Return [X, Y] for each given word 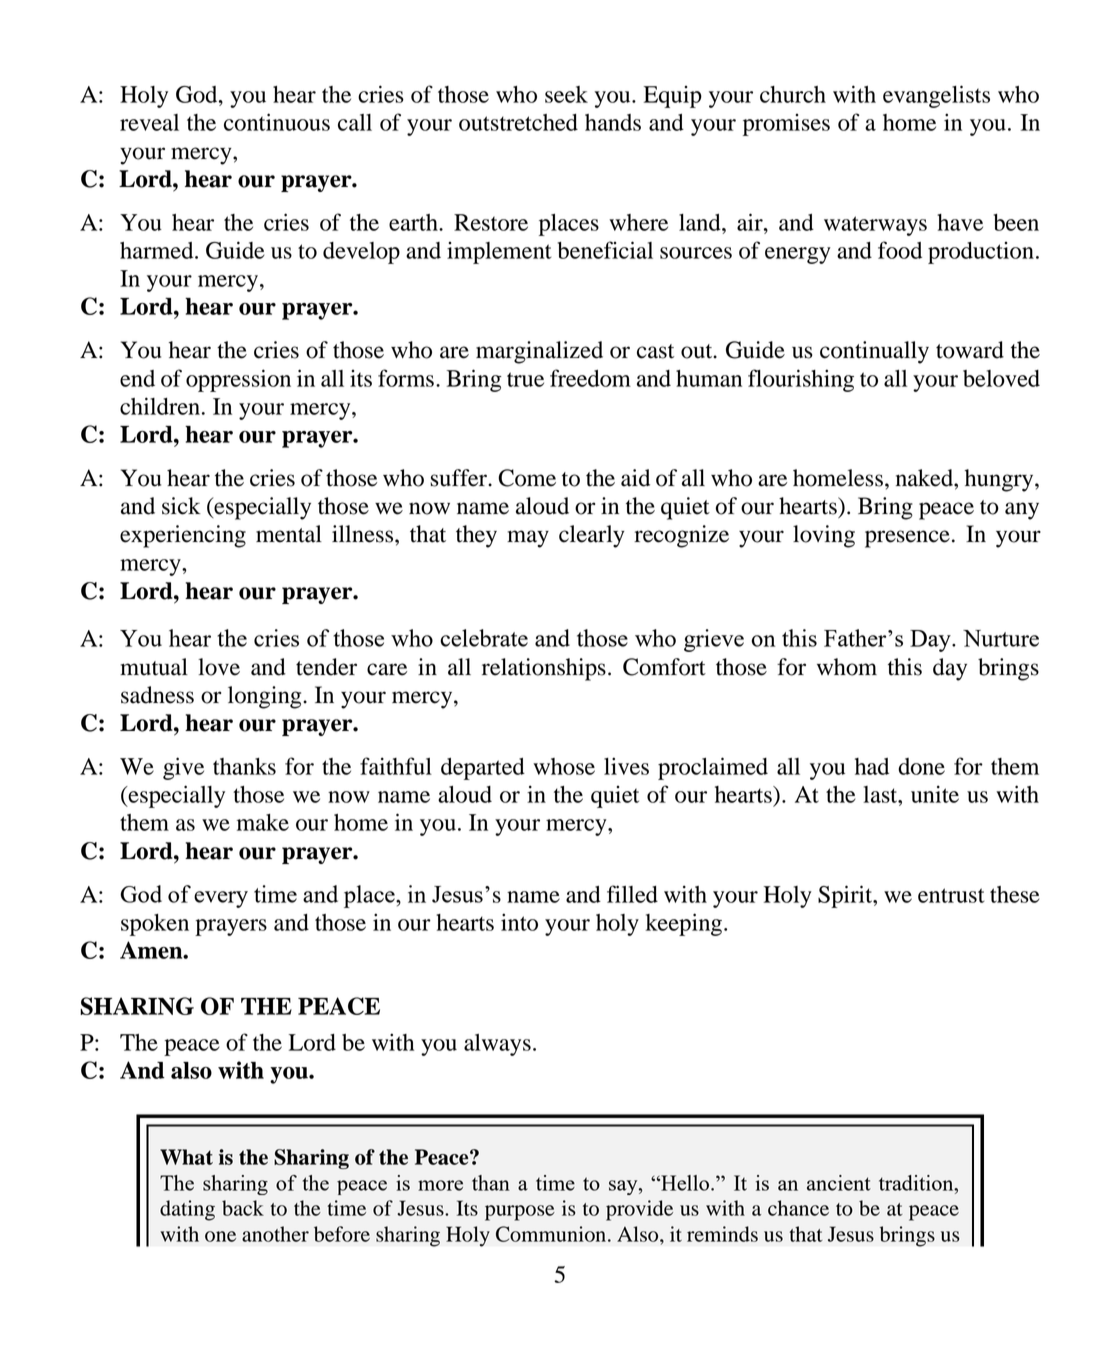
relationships [544, 669]
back [243, 1208]
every [221, 899]
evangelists [936, 96]
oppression [238, 380]
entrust [951, 895]
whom [847, 667]
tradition [917, 1183]
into [519, 922]
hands [613, 122]
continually [874, 352]
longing [266, 697]
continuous [277, 122]
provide [639, 1210]
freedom [590, 378]
